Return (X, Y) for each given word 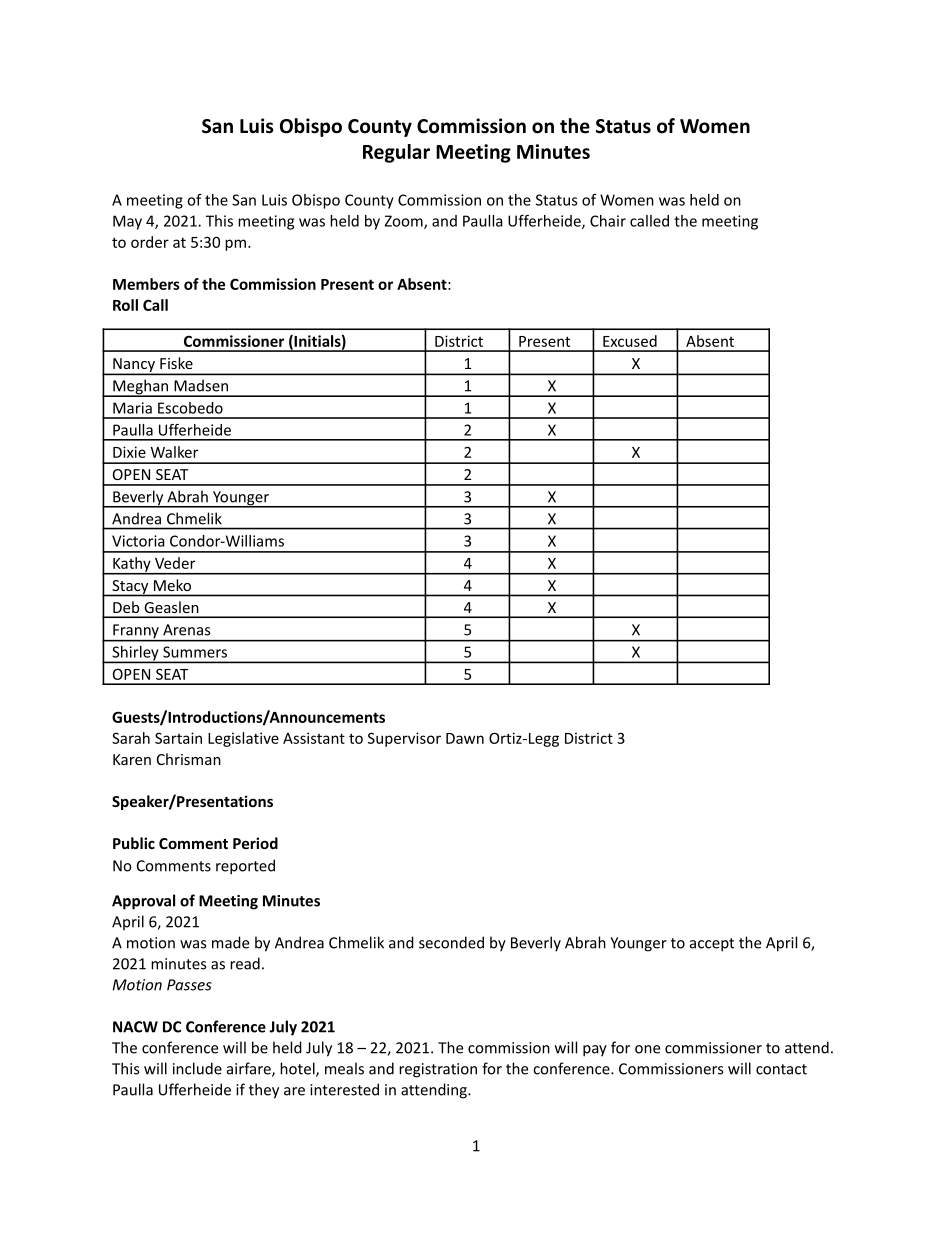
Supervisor (404, 739)
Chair (608, 221)
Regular (396, 153)
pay (595, 1051)
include (197, 1068)
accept (712, 945)
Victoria (138, 541)
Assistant (314, 738)
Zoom (404, 222)
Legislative (243, 739)
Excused (630, 341)
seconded (451, 942)
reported (245, 867)
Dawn (465, 738)
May (127, 222)
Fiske (176, 363)
